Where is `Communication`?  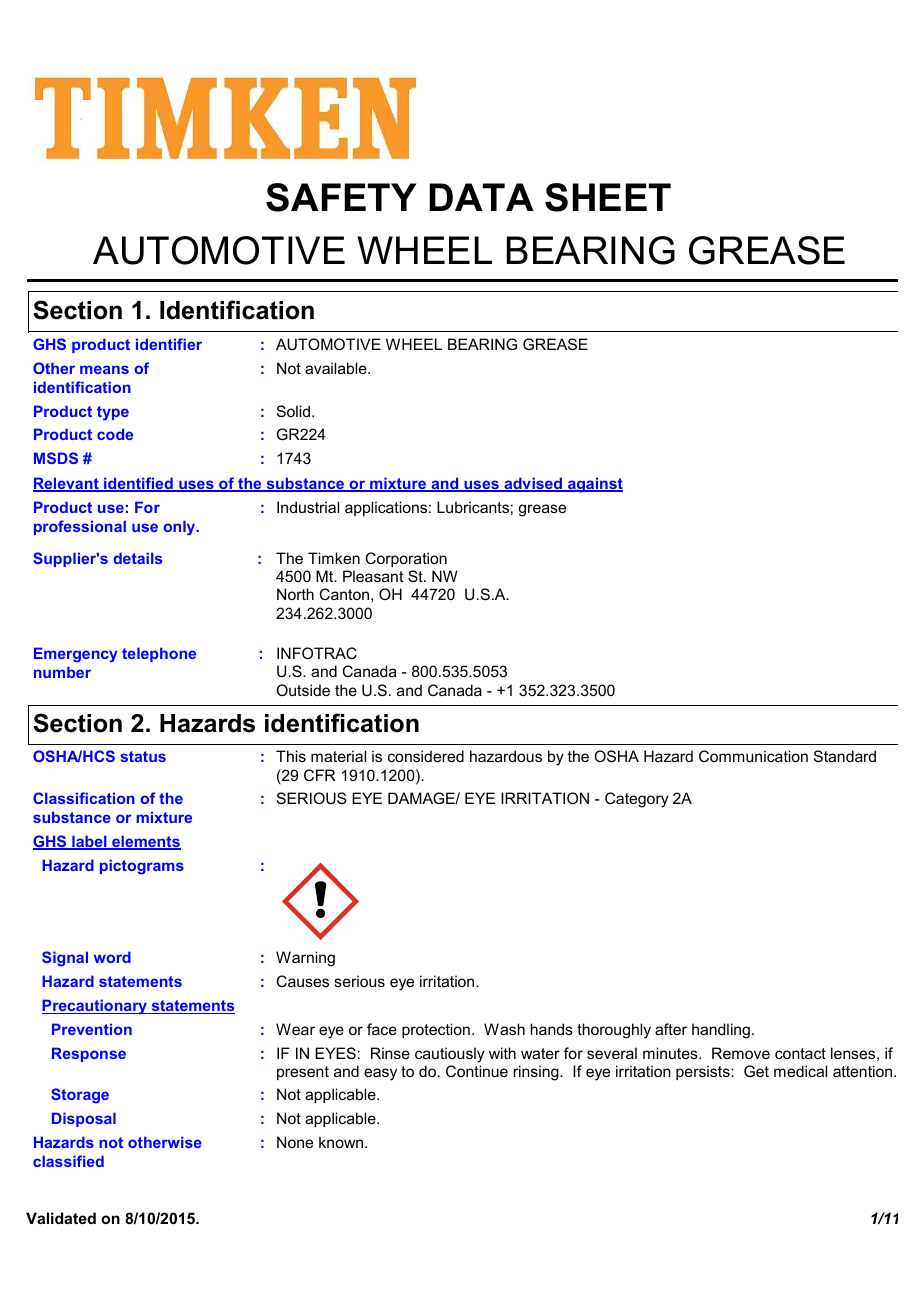 Communication is located at coordinates (753, 756).
